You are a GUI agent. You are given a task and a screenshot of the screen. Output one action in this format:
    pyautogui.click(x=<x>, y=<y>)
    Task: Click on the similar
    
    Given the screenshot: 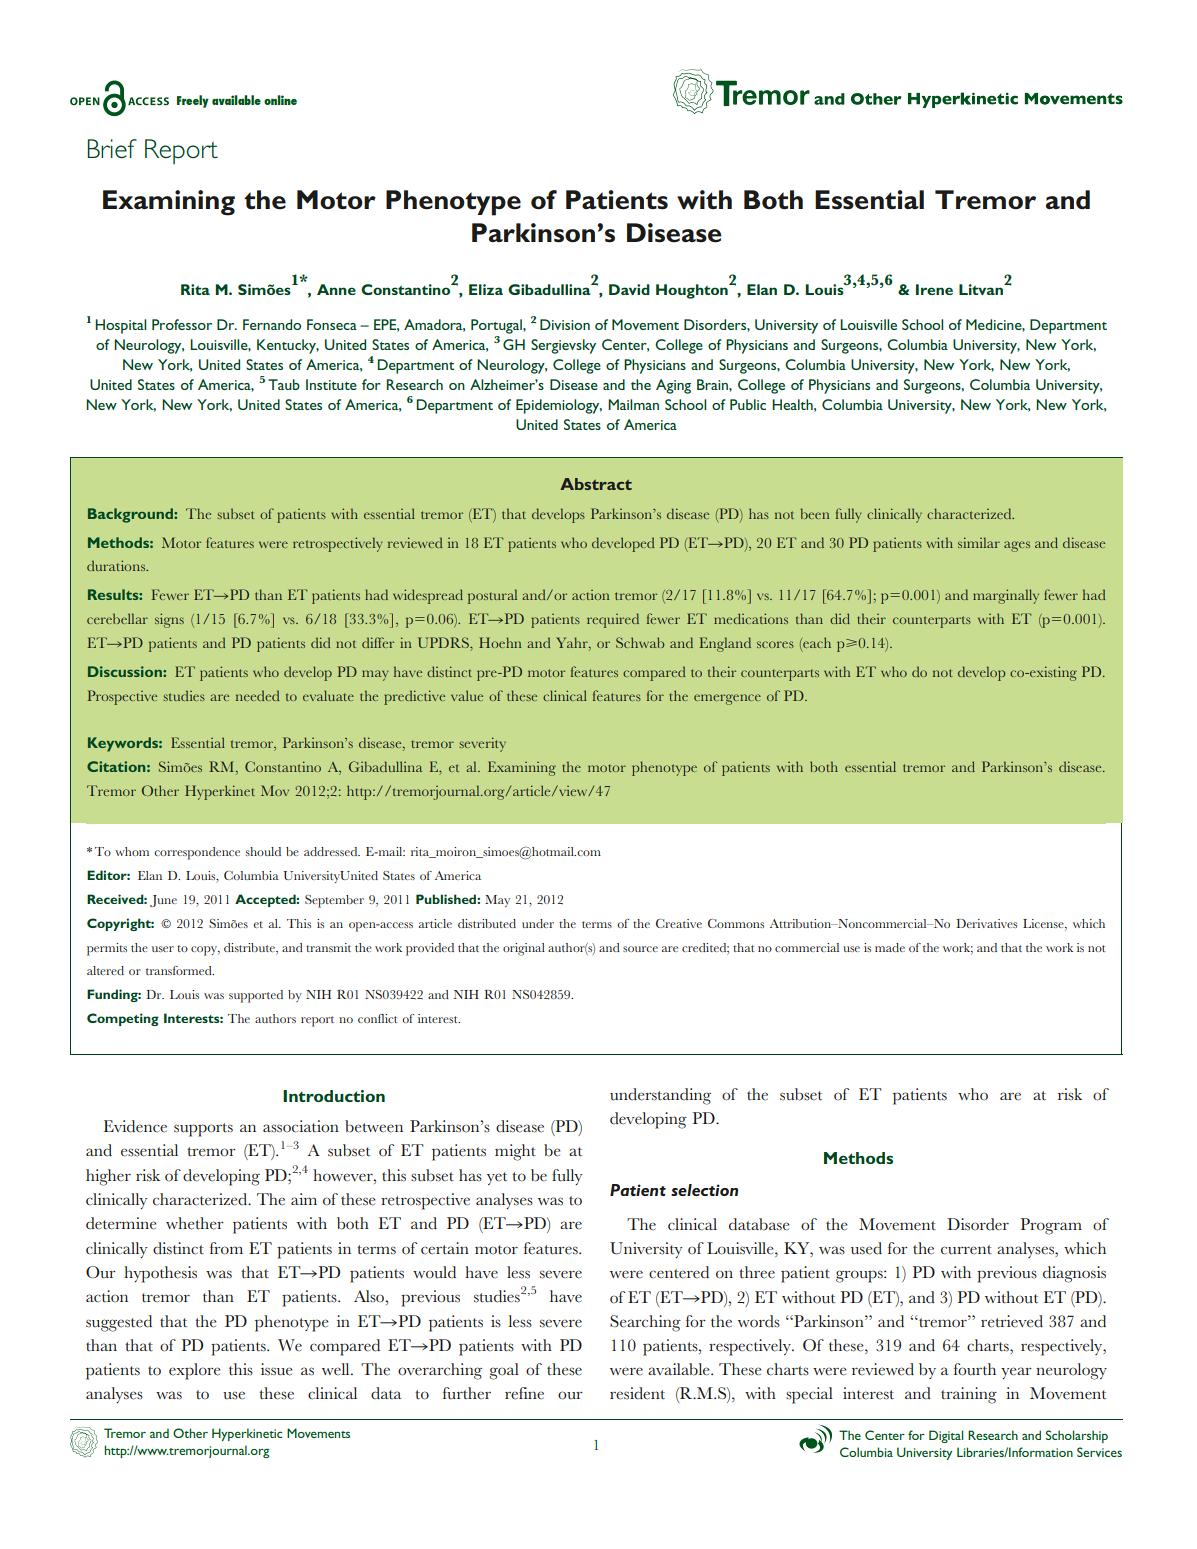 What is the action you would take?
    pyautogui.click(x=979, y=542)
